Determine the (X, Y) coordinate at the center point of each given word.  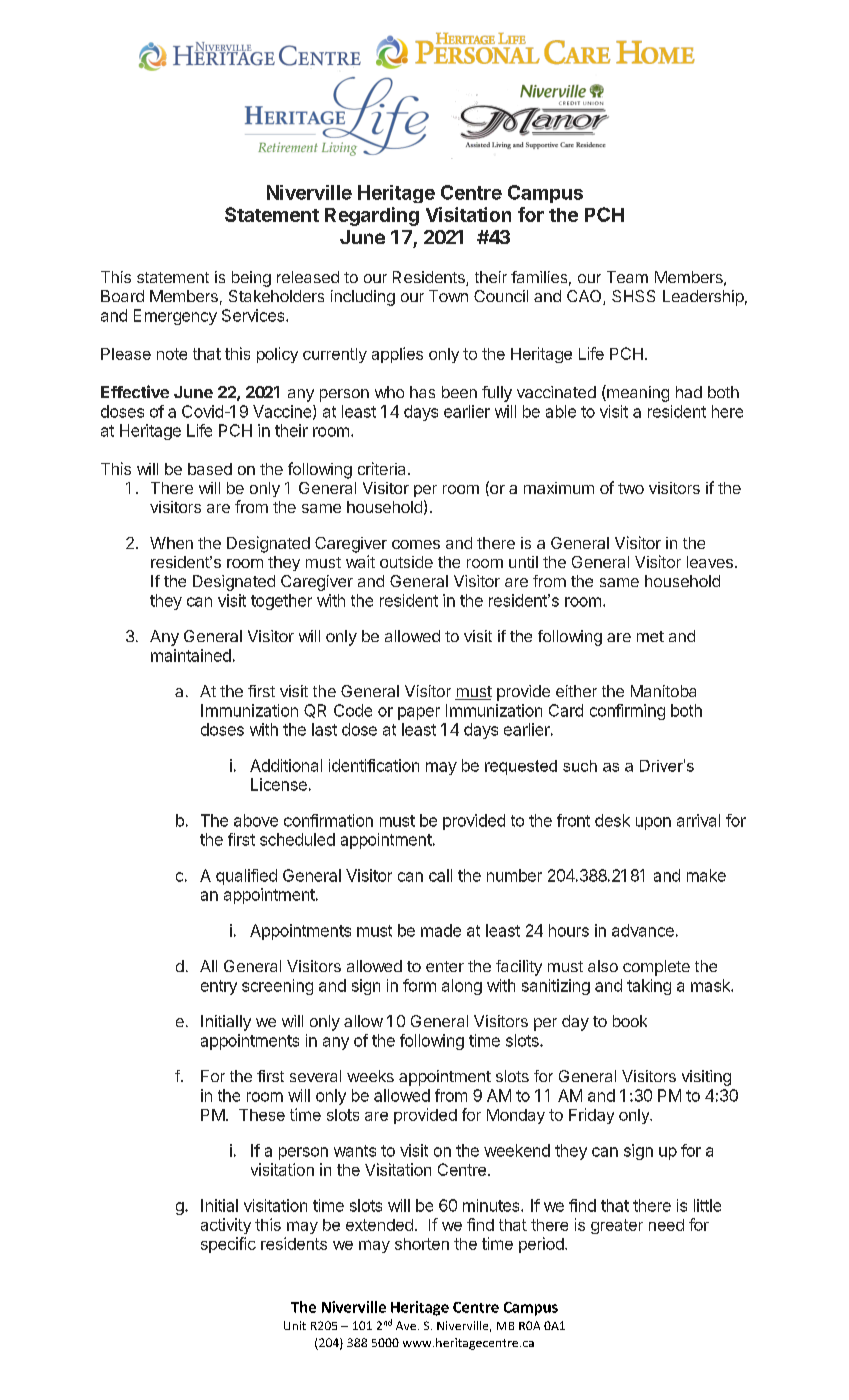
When (171, 543)
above (256, 820)
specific (228, 1245)
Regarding (372, 216)
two (631, 488)
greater (617, 1226)
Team (627, 277)
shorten (422, 1244)
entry (219, 987)
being (251, 279)
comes (416, 544)
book (630, 1021)
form (419, 985)
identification (374, 765)
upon (653, 823)
